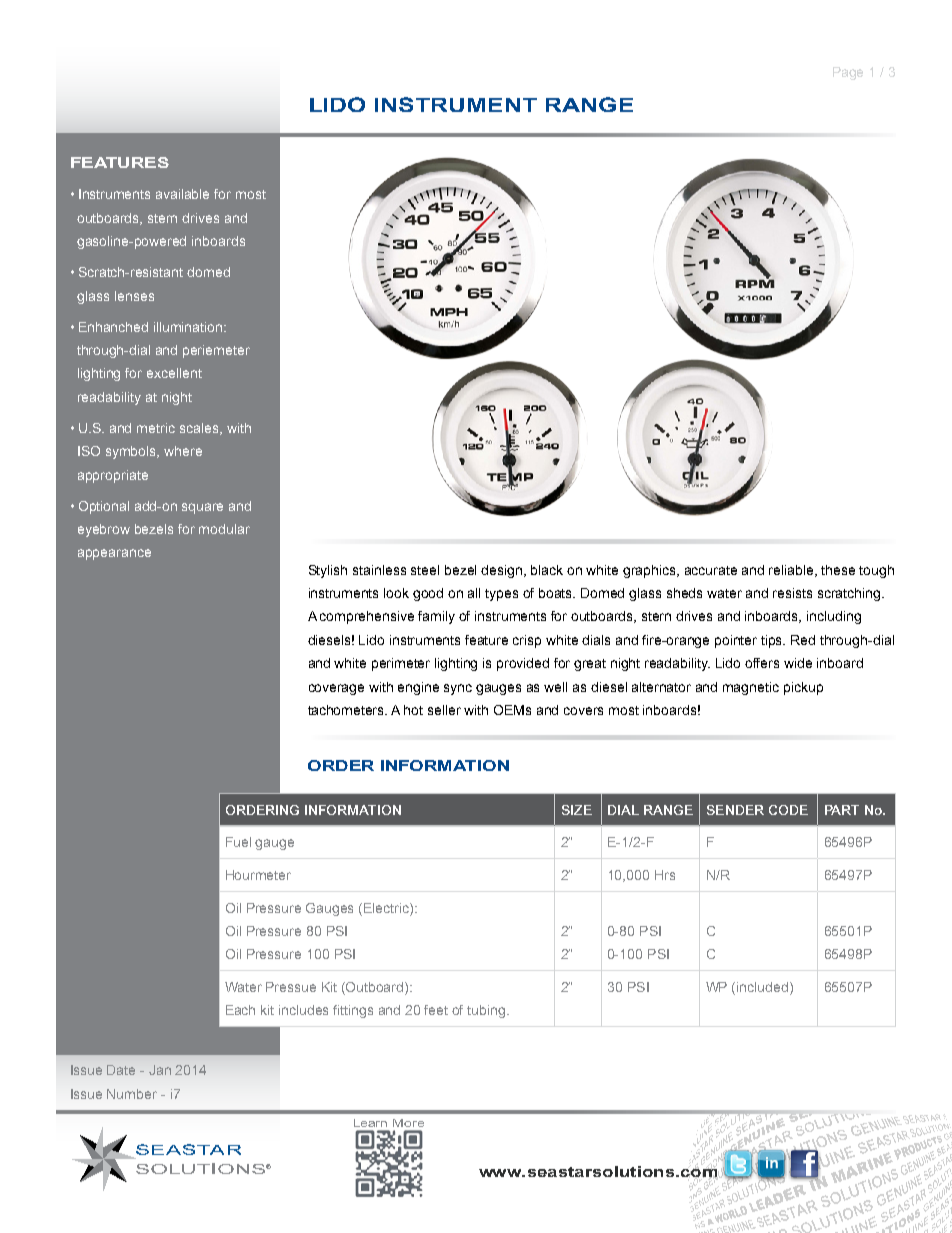 The width and height of the page is (952, 1233). What do you see at coordinates (798, 663) in the page?
I see `wide` at bounding box center [798, 663].
